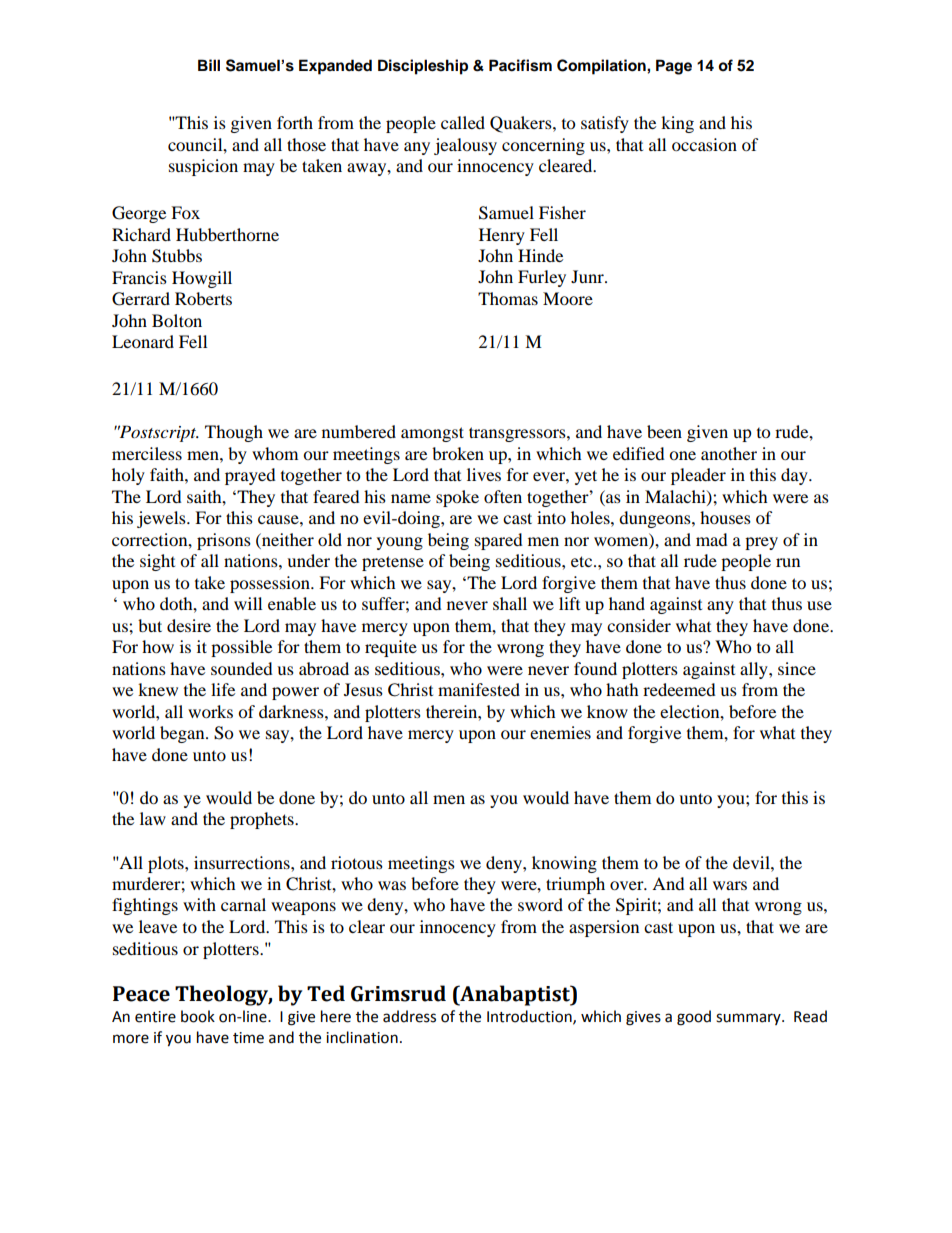 This screenshot has width=952, height=1233. What do you see at coordinates (677, 124) in the screenshot?
I see `king` at bounding box center [677, 124].
